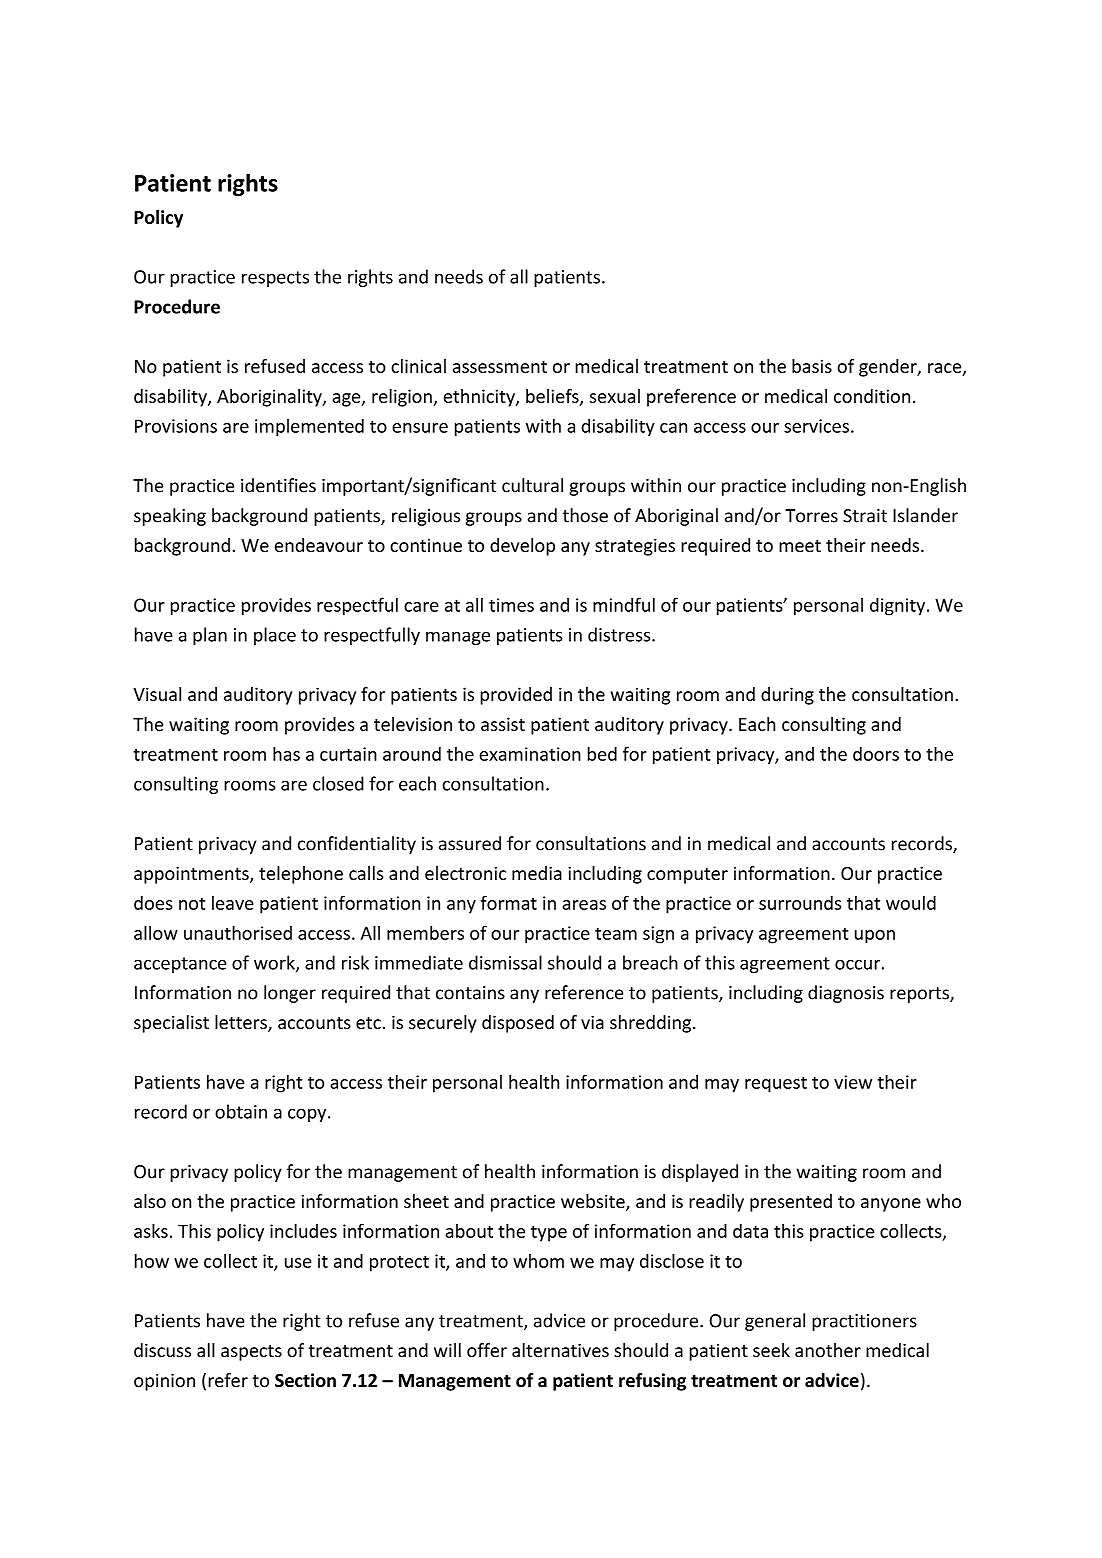 The width and height of the image is (1102, 1558). What do you see at coordinates (470, 843) in the image?
I see `assured` at bounding box center [470, 843].
